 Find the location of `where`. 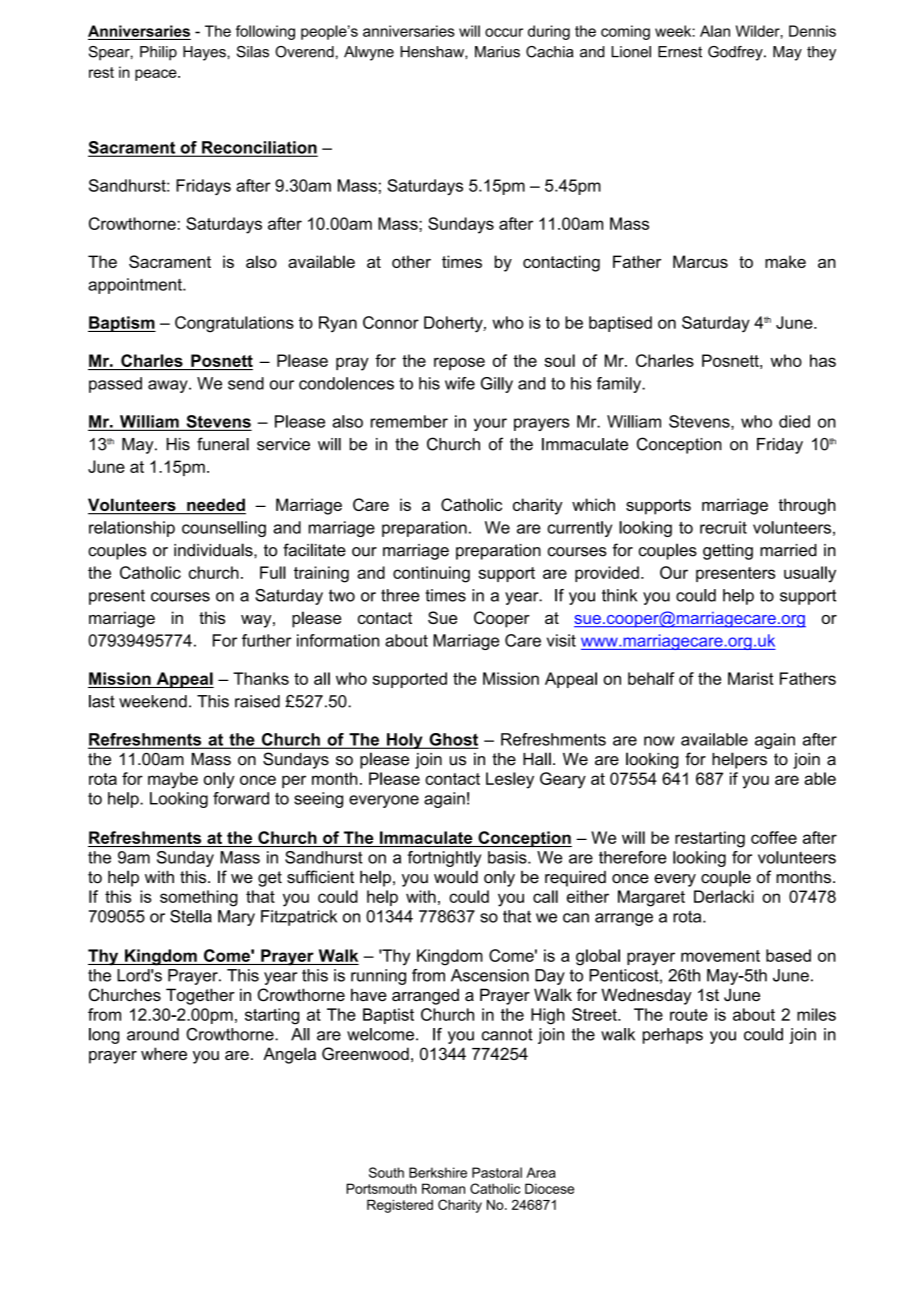

where is located at coordinates (164, 1053).
